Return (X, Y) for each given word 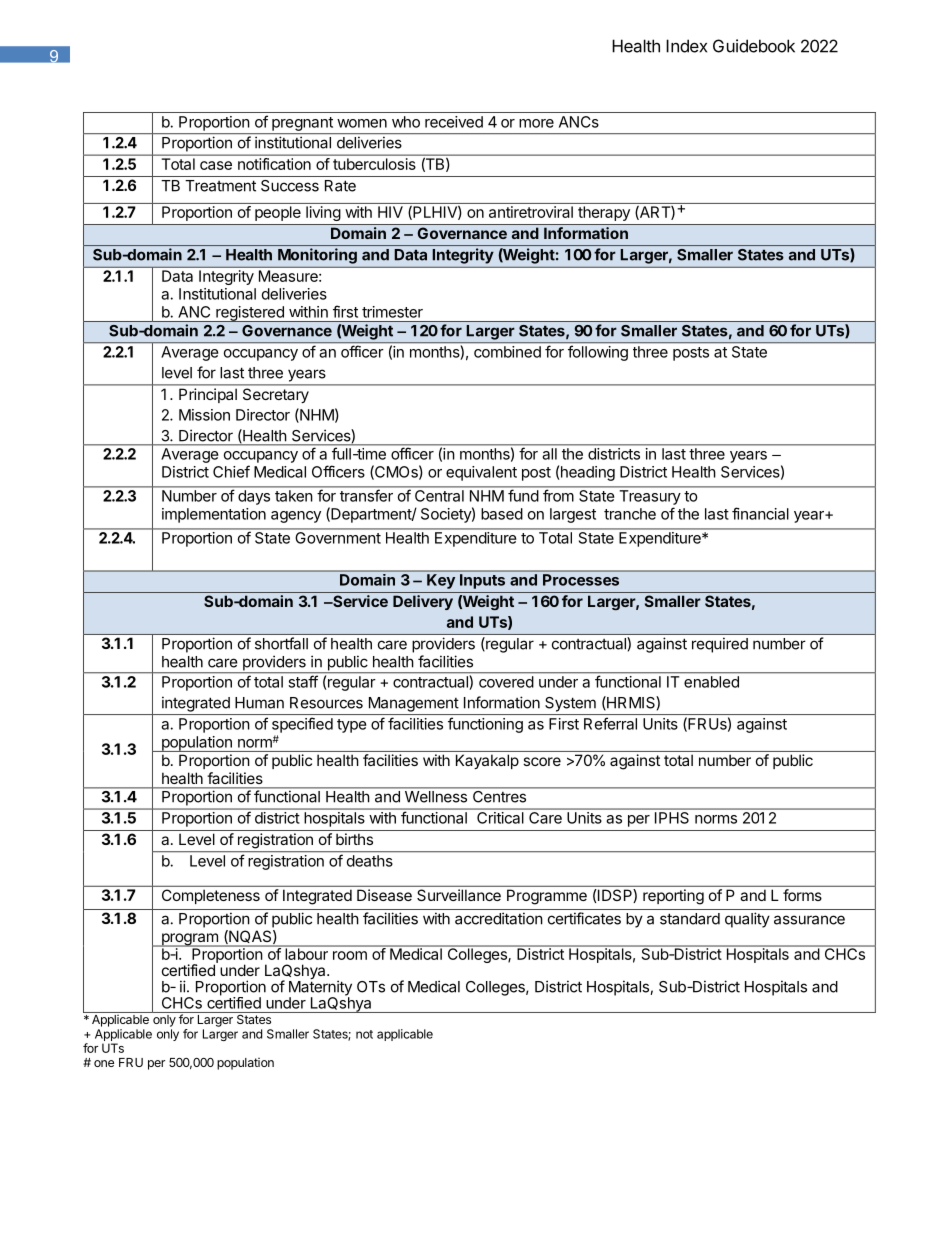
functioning (485, 725)
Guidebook (754, 46)
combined (507, 352)
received (454, 122)
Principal (208, 395)
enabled (711, 682)
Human (259, 703)
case (216, 165)
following (598, 353)
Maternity (320, 989)
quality (747, 920)
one (104, 1063)
